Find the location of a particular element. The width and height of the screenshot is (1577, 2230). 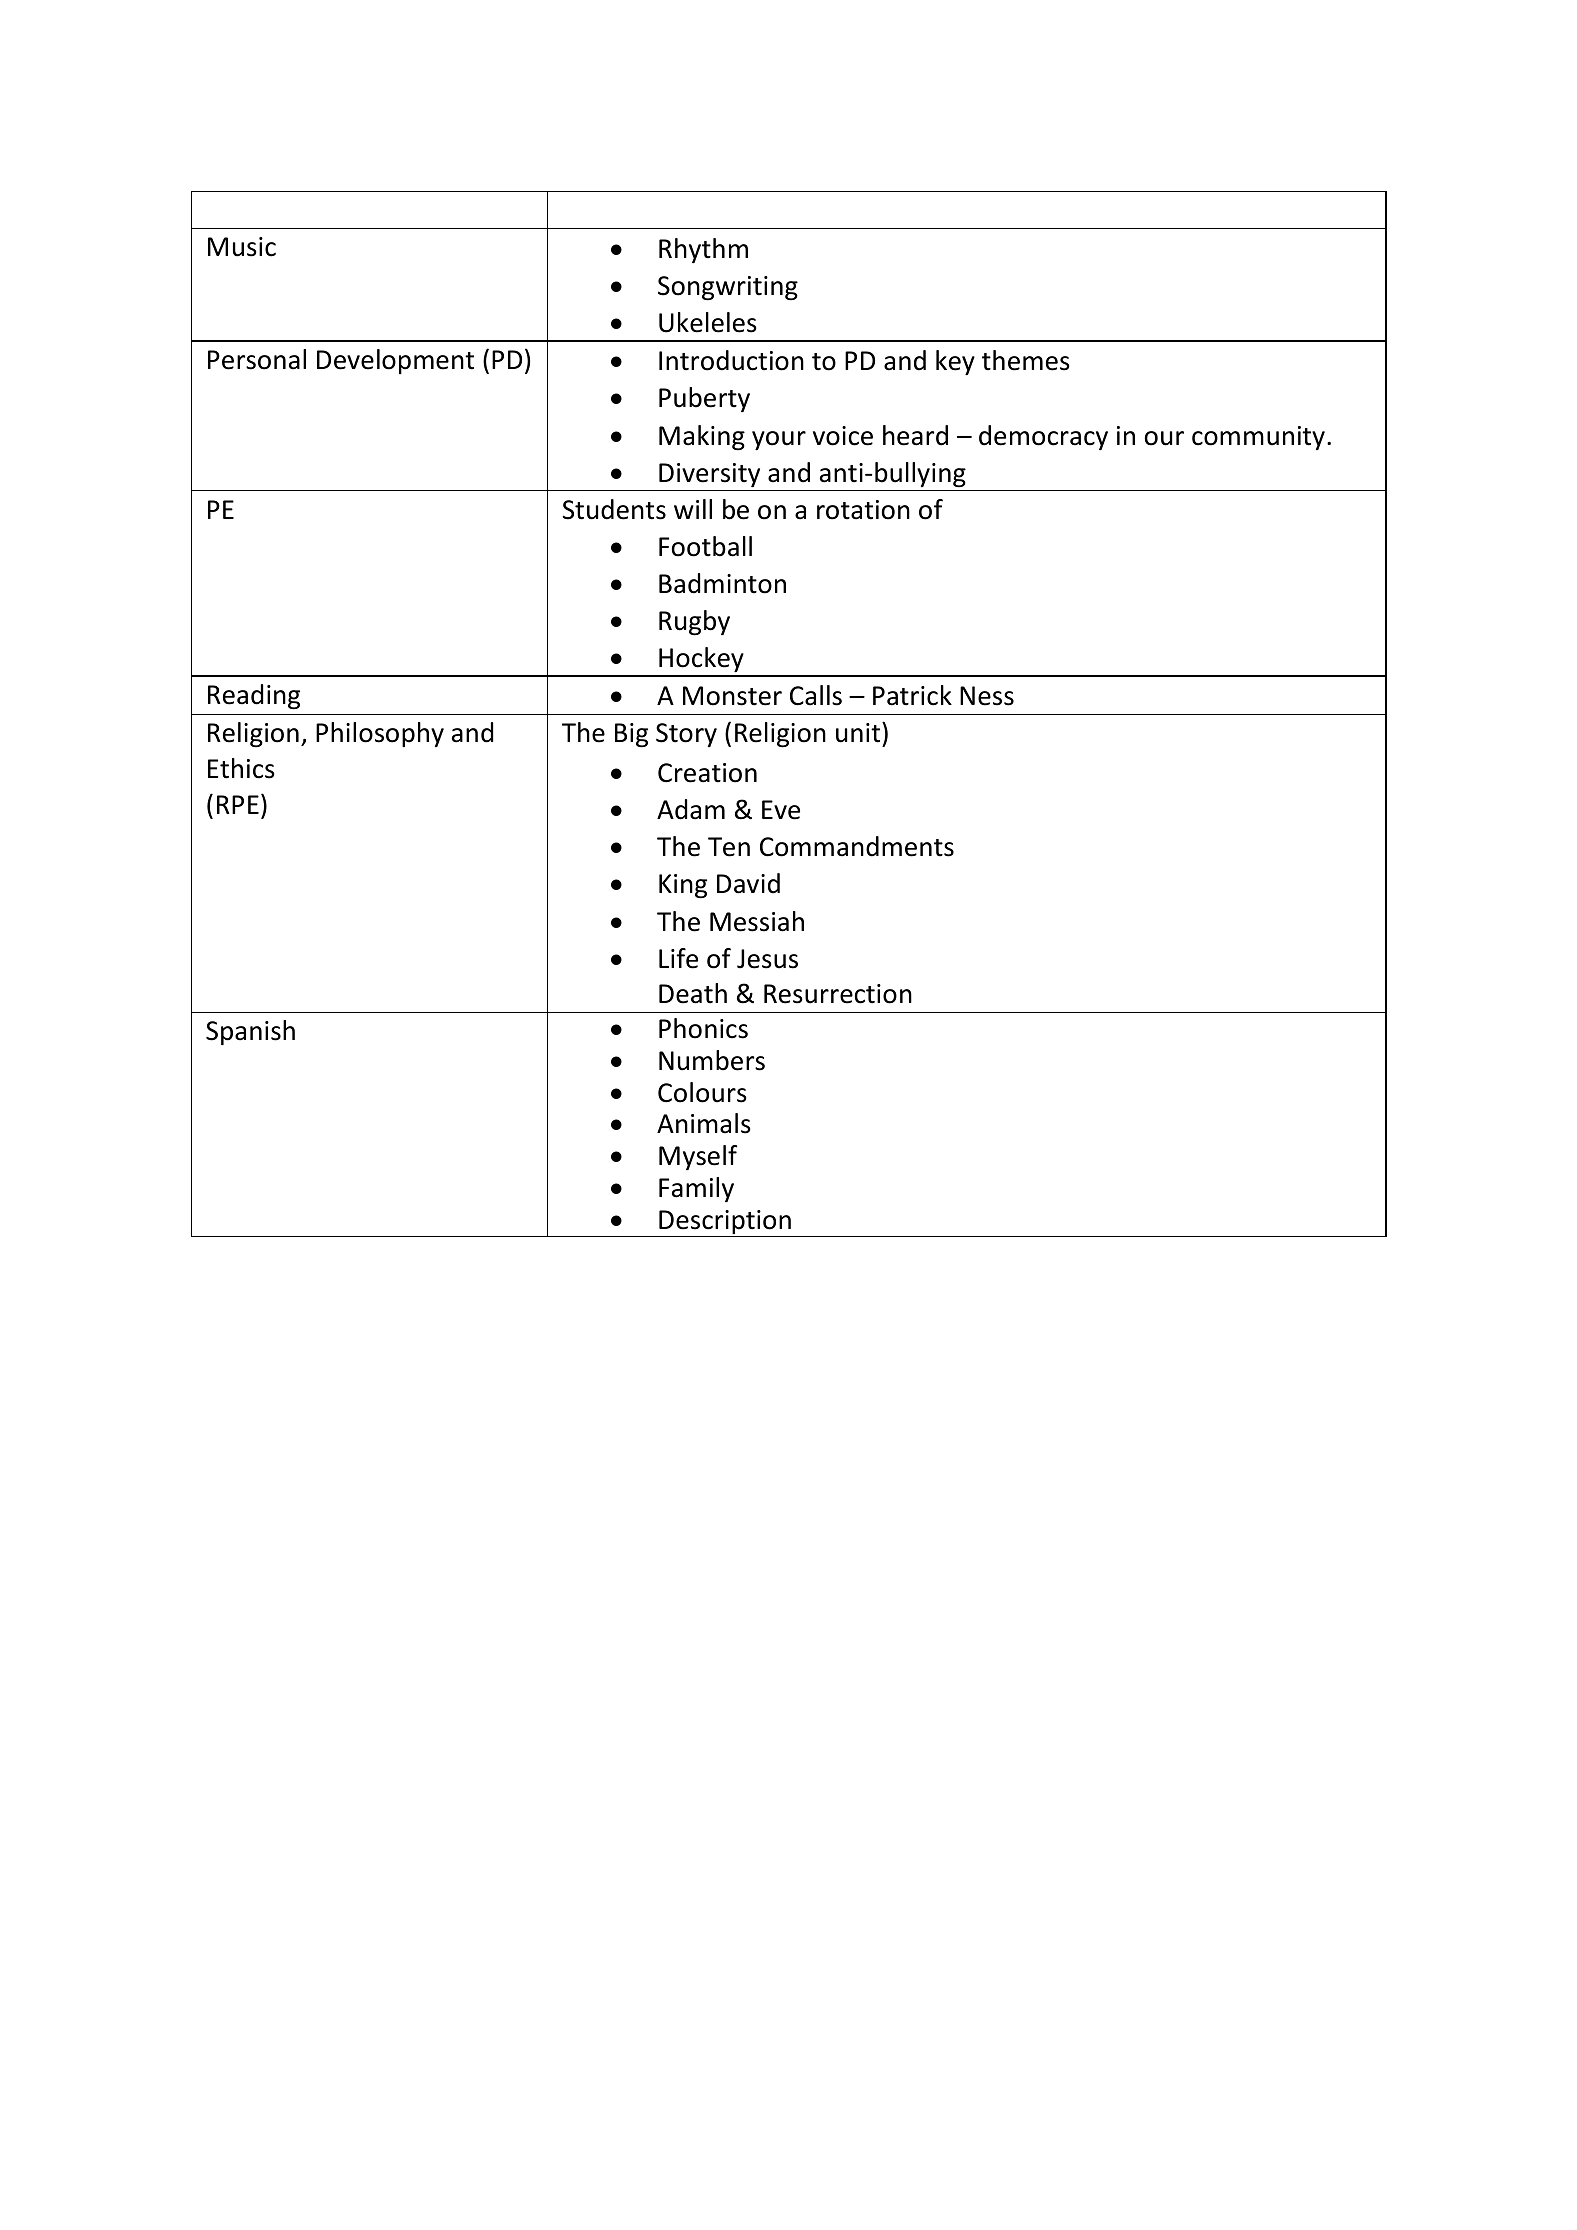

RPE is located at coordinates (238, 804).
